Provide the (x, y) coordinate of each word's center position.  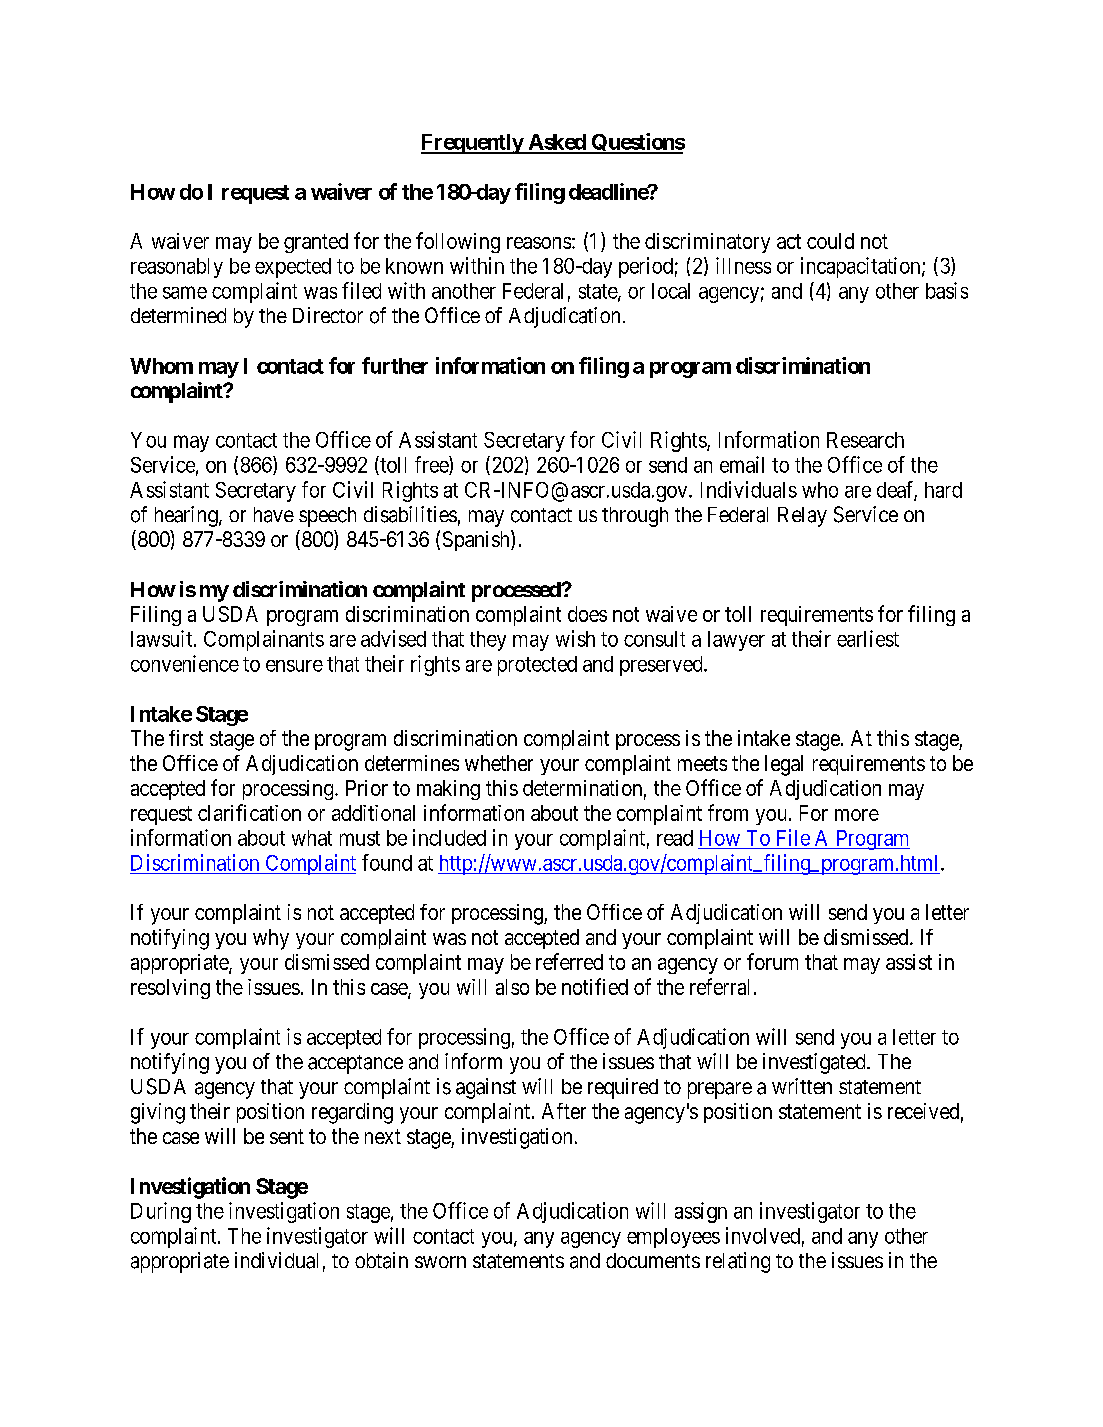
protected (537, 666)
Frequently (472, 144)
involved (763, 1235)
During (161, 1212)
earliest (868, 638)
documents (653, 1260)
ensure (294, 666)
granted (316, 243)
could (830, 241)
